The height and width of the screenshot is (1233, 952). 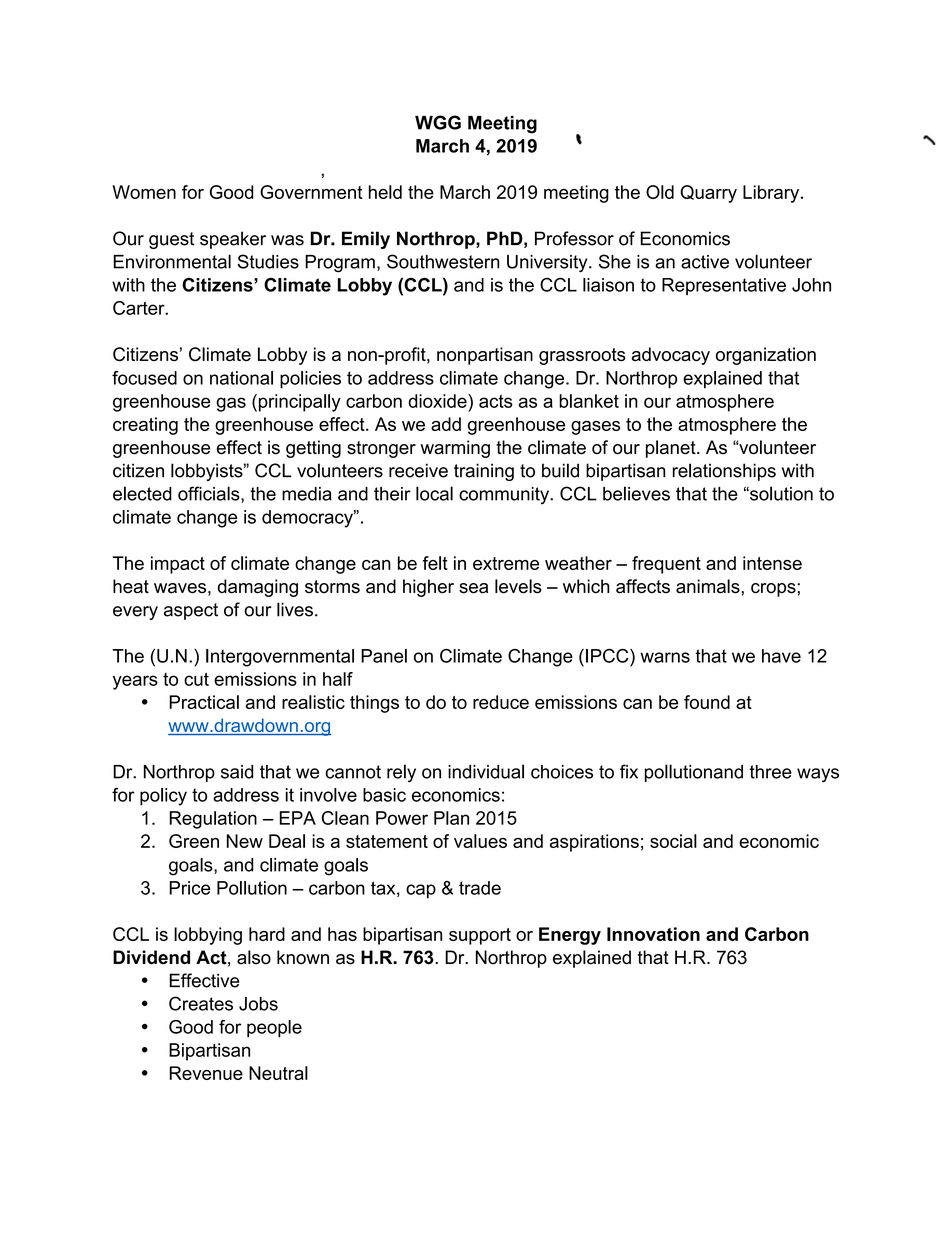 What do you see at coordinates (724, 472) in the screenshot?
I see `relationships` at bounding box center [724, 472].
